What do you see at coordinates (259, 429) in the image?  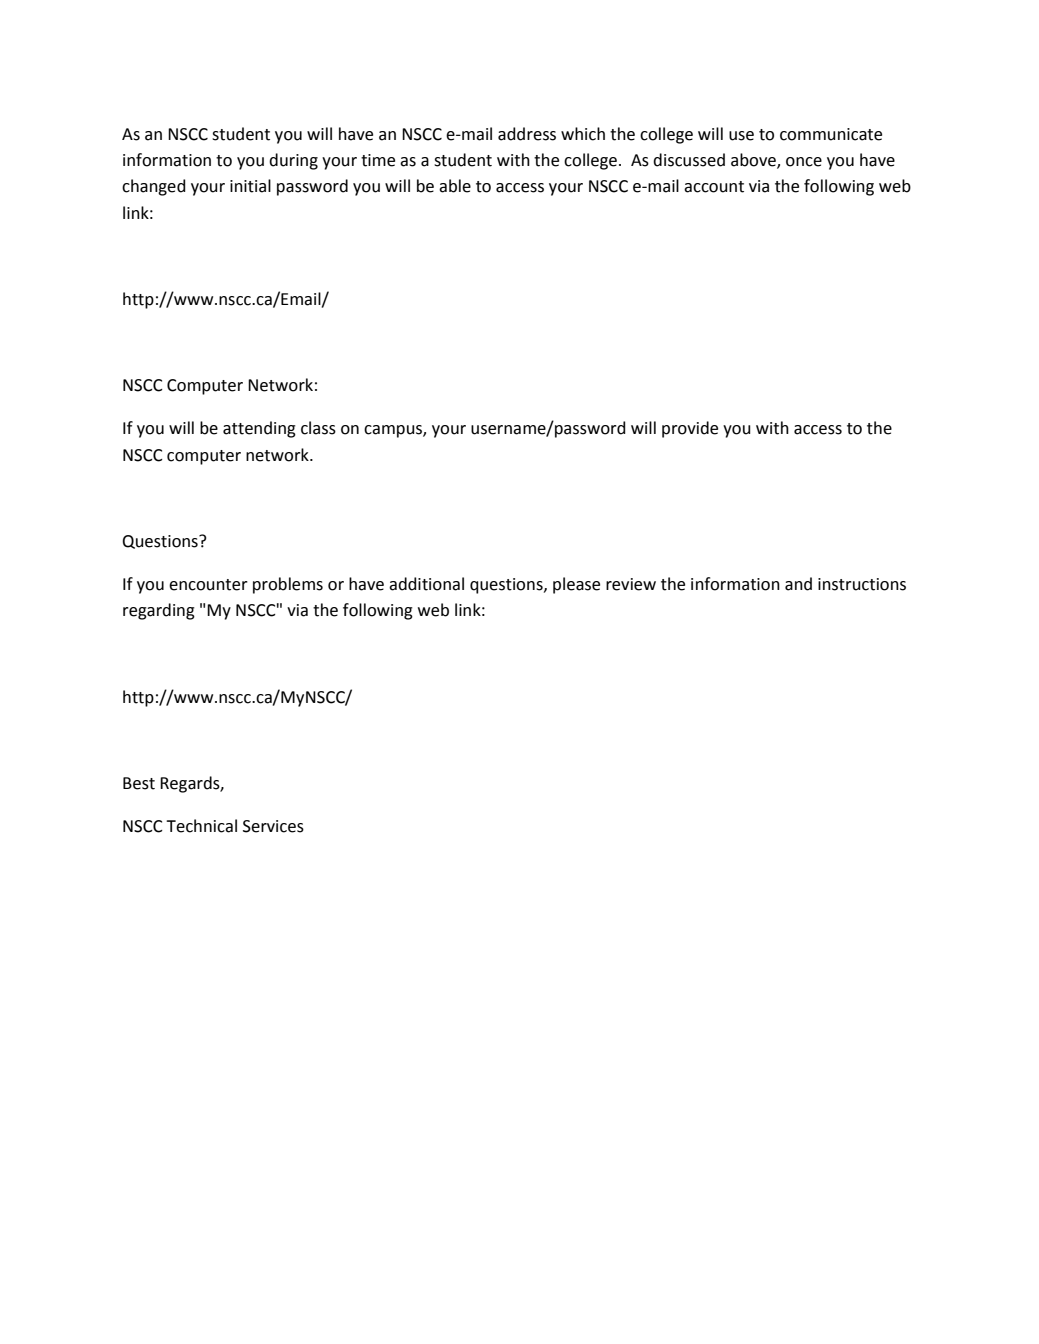 I see `attending` at bounding box center [259, 429].
